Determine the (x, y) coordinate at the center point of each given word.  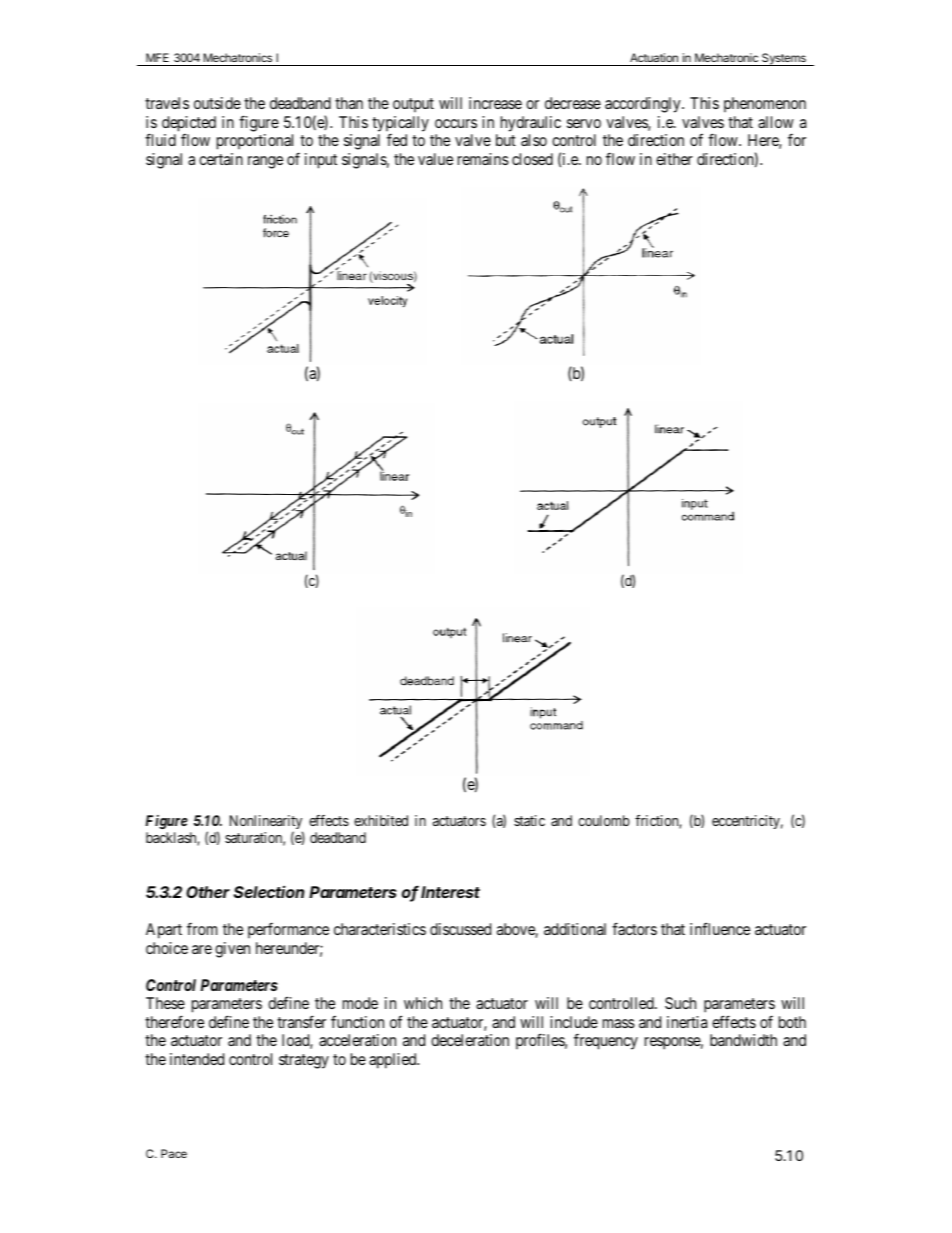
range (265, 162)
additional (575, 929)
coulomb (604, 820)
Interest (450, 892)
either (674, 159)
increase (495, 103)
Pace (174, 1153)
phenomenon (765, 104)
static (529, 820)
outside (217, 103)
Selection (269, 891)
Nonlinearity (266, 823)
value (435, 159)
